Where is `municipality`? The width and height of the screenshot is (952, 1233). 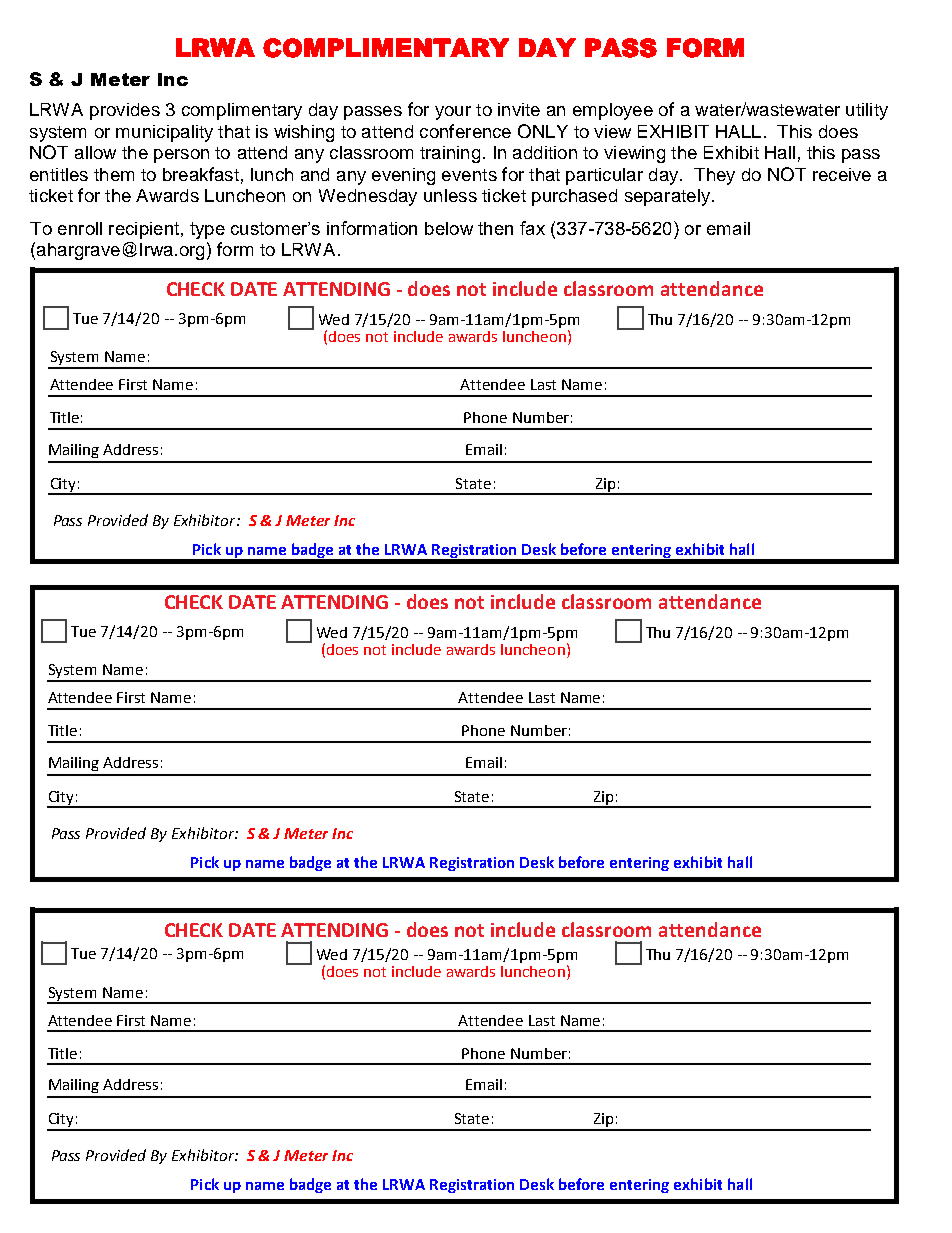 municipality is located at coordinates (164, 133).
